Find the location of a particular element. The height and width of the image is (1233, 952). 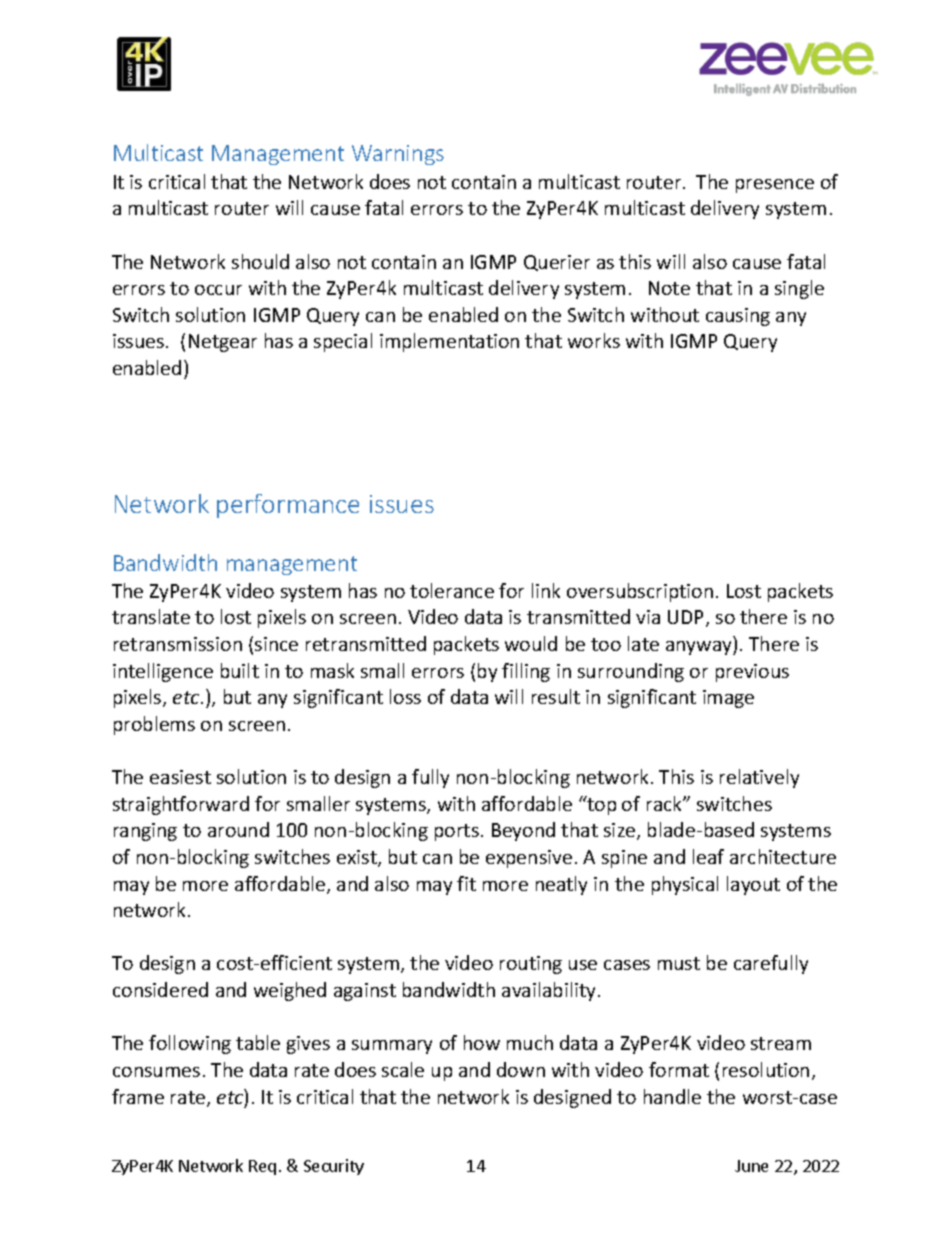

should is located at coordinates (260, 261).
